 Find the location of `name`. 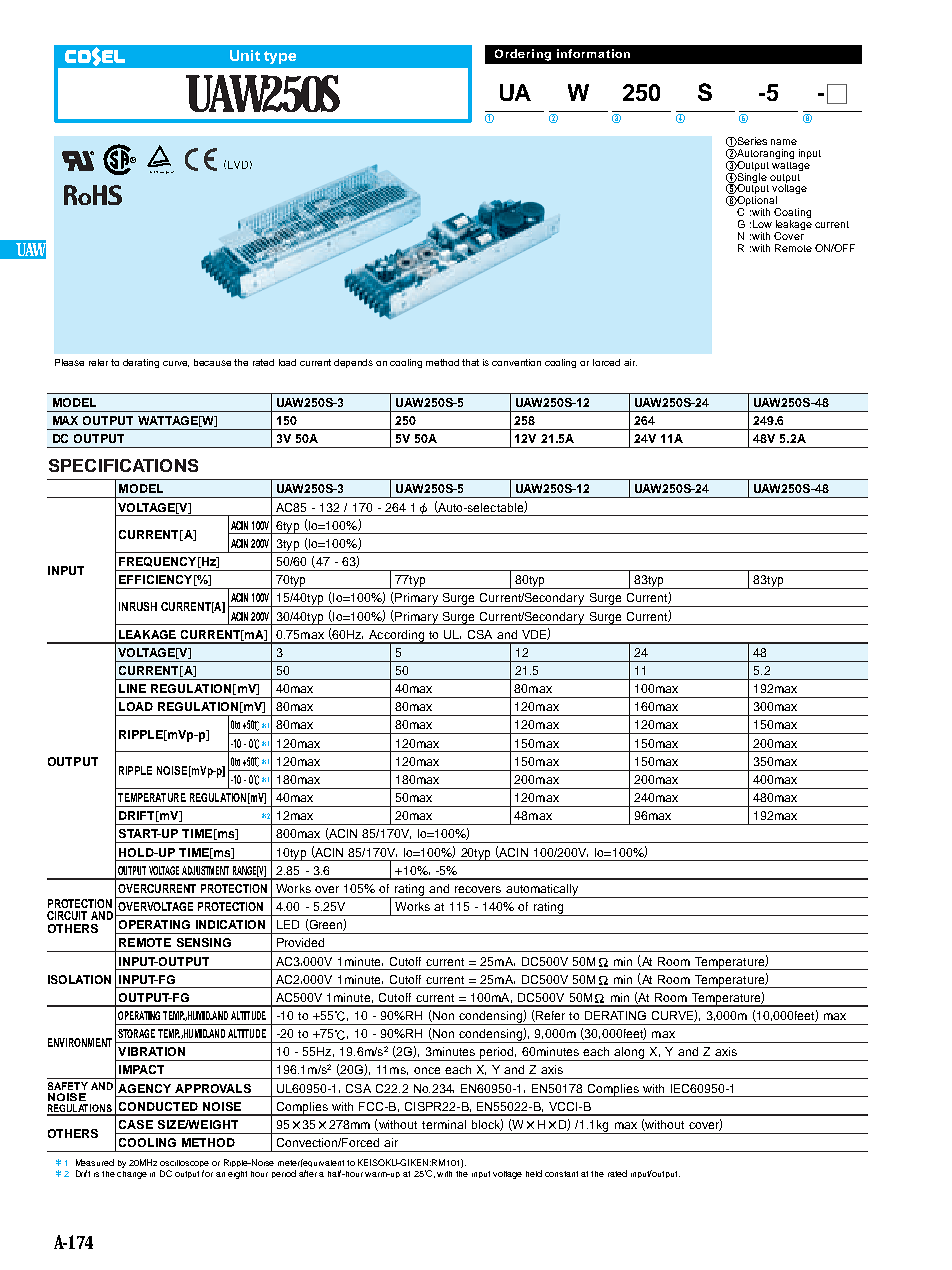

name is located at coordinates (784, 142).
